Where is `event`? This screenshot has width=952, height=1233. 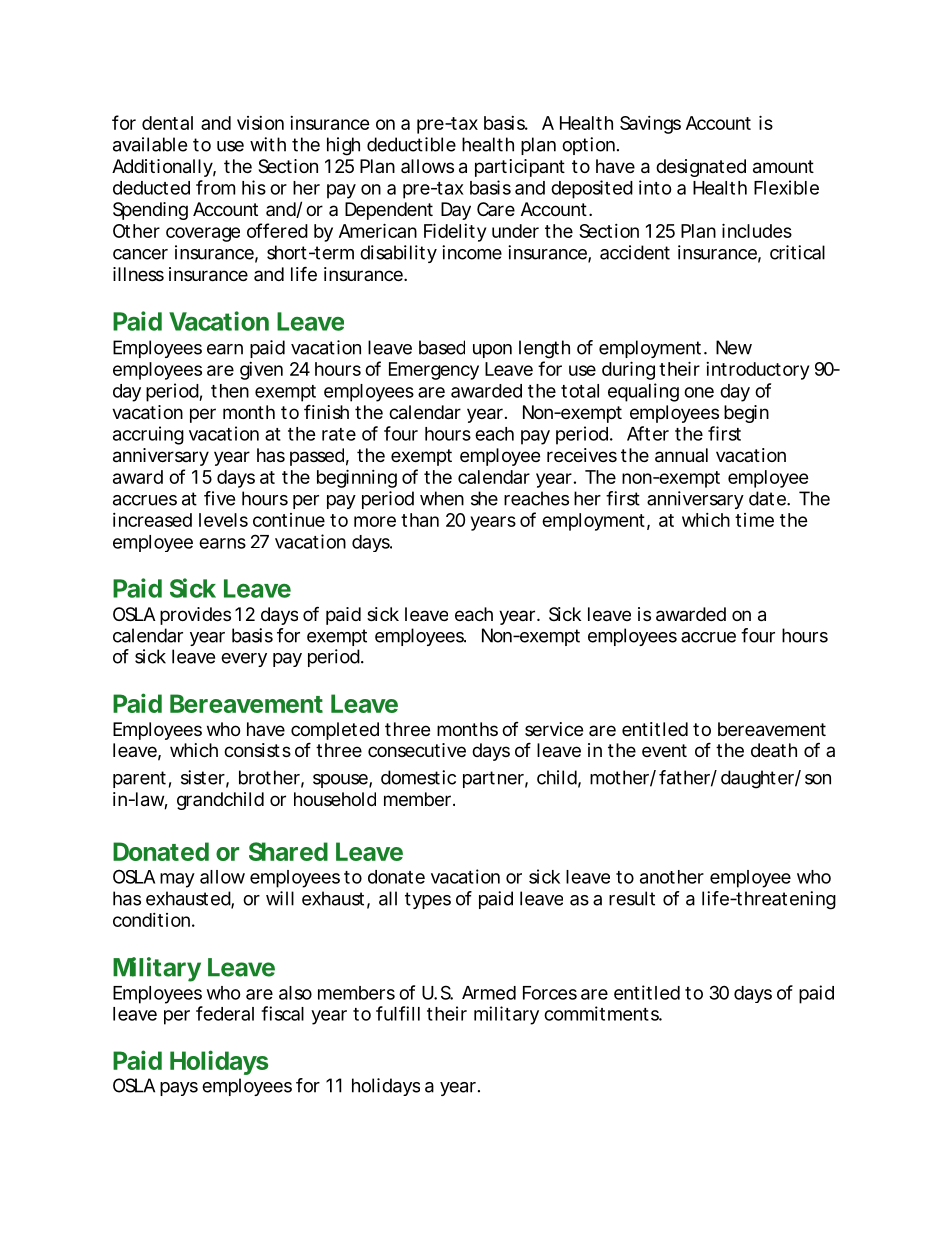
event is located at coordinates (664, 750).
